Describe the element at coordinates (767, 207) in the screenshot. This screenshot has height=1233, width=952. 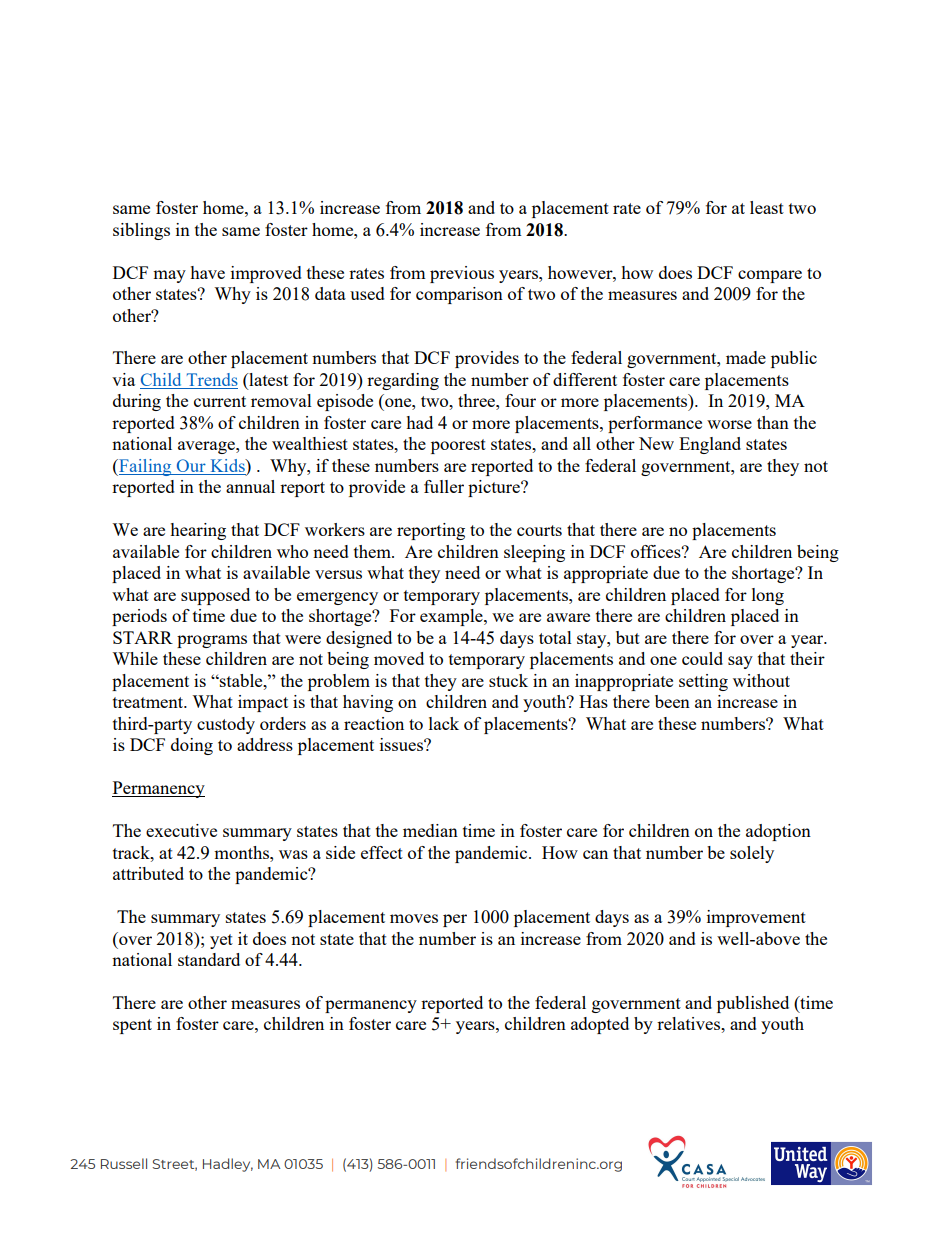
I see `least` at that location.
